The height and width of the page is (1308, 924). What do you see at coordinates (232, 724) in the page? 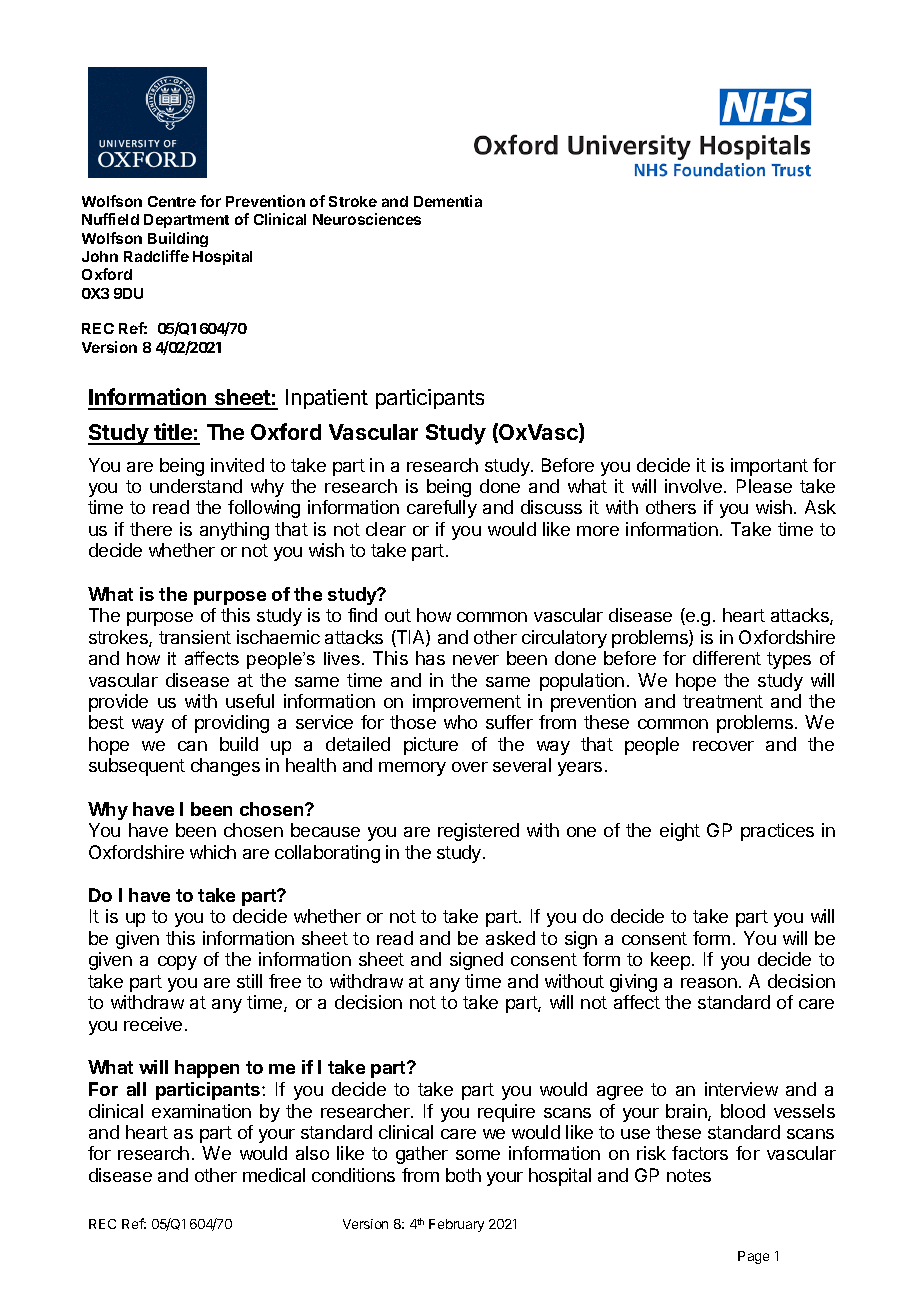
I see `providing` at bounding box center [232, 724].
